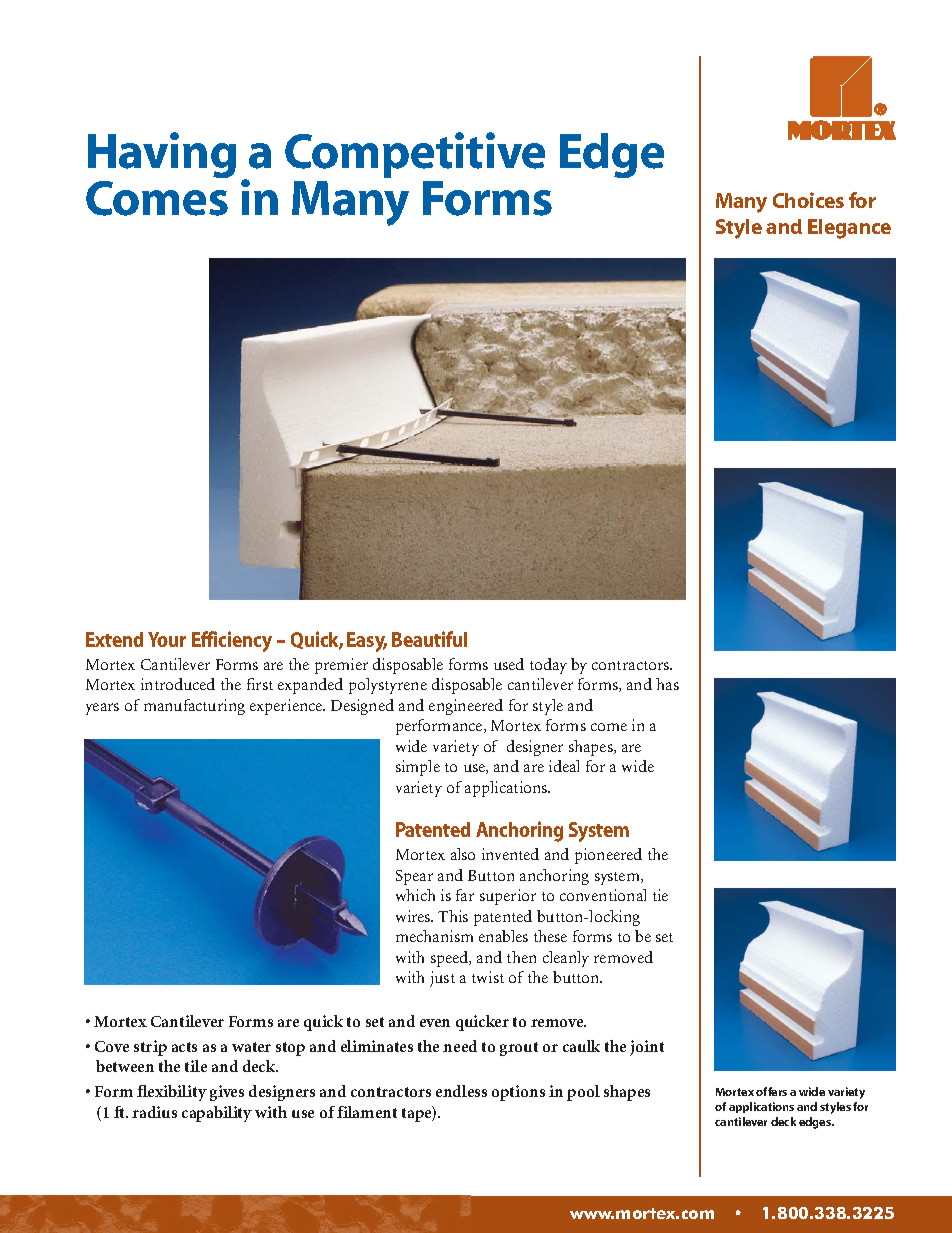 The width and height of the document is (952, 1233). What do you see at coordinates (849, 229) in the document?
I see `Elegance` at bounding box center [849, 229].
